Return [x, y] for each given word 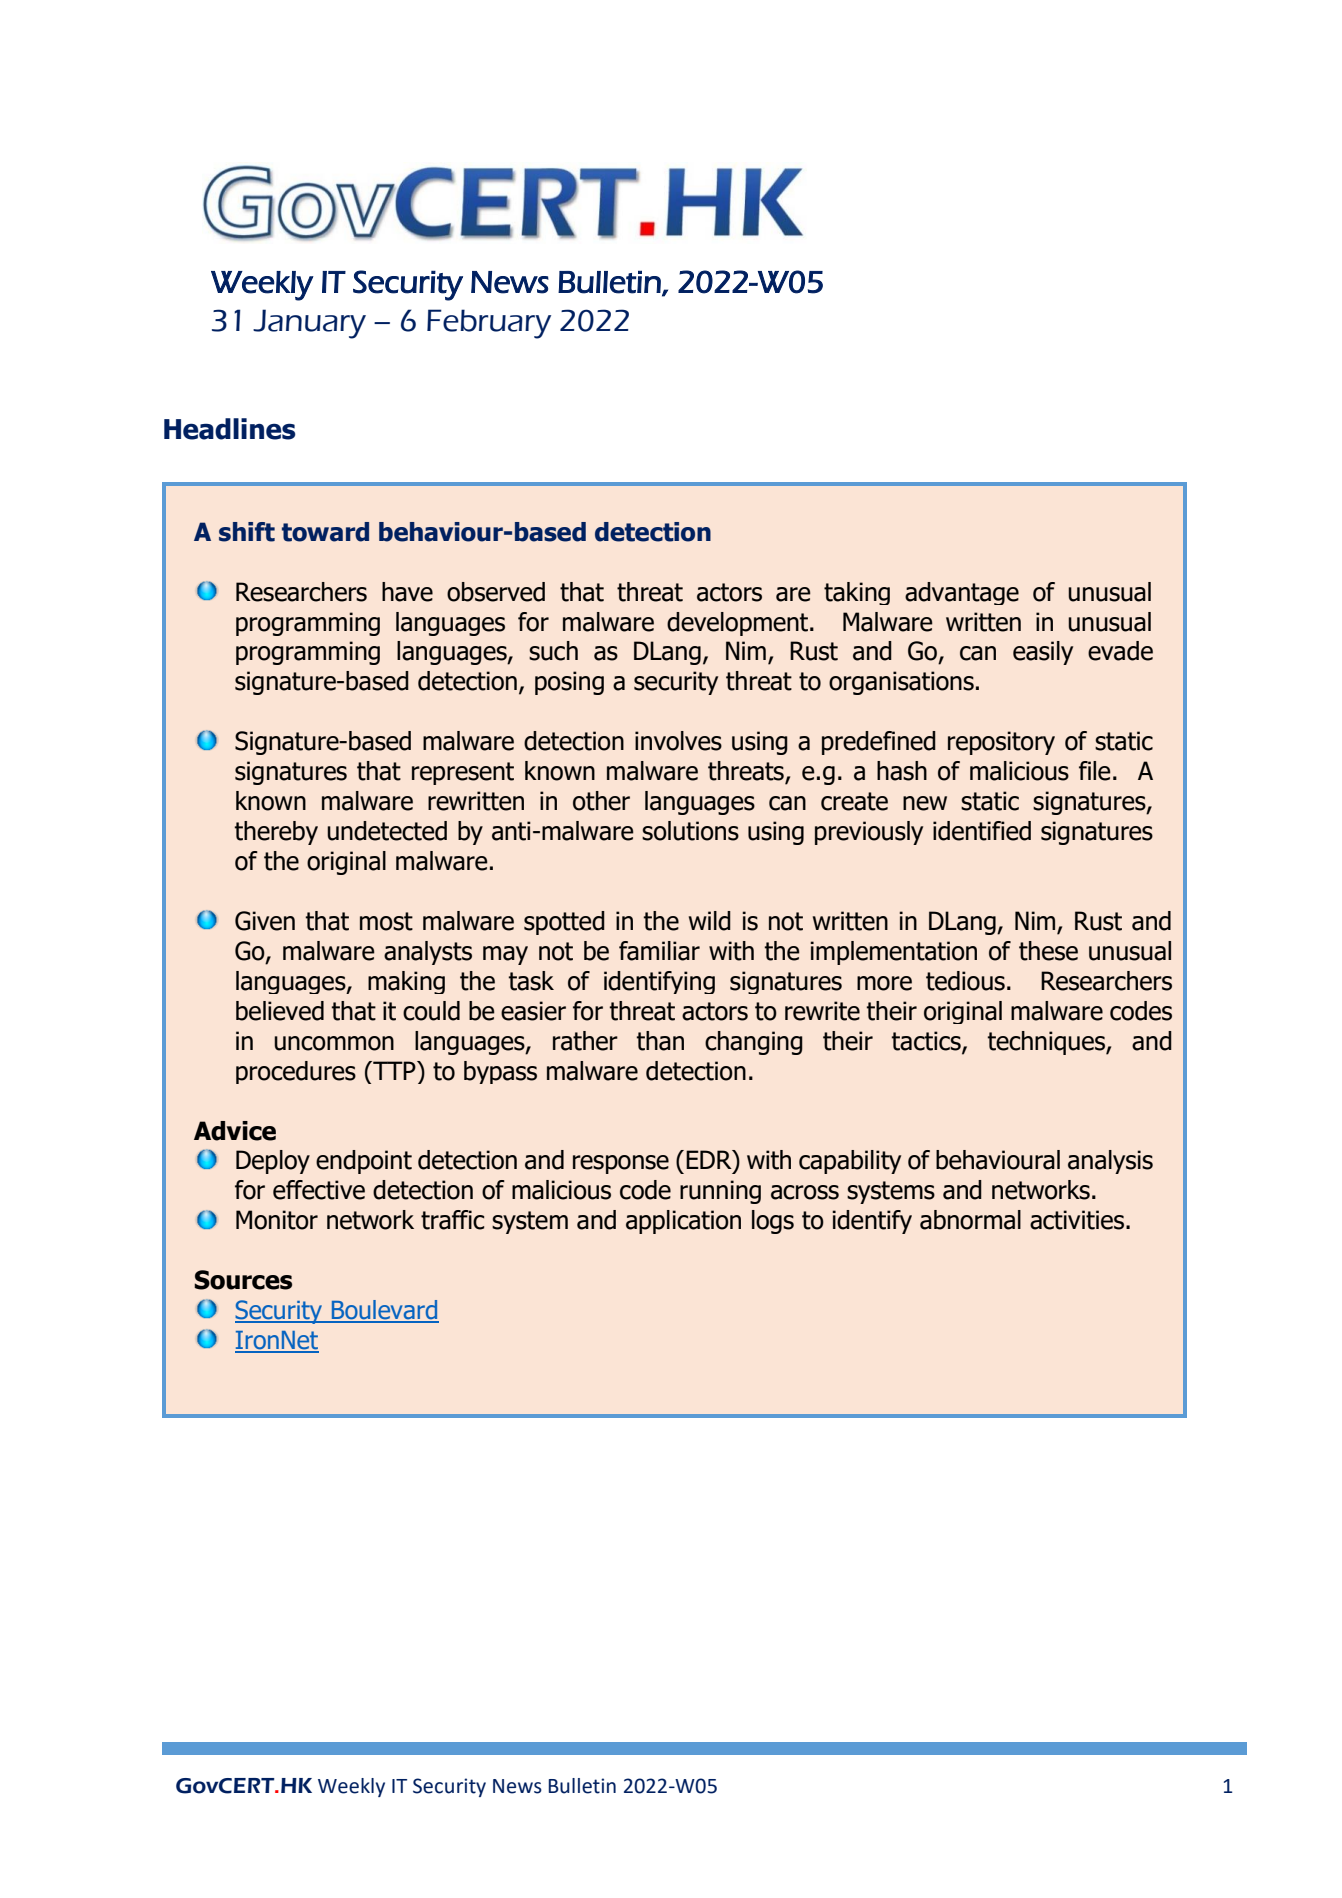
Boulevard [384, 1311]
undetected [387, 831]
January [309, 324]
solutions [690, 831]
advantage [962, 593]
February [489, 324]
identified [982, 831]
